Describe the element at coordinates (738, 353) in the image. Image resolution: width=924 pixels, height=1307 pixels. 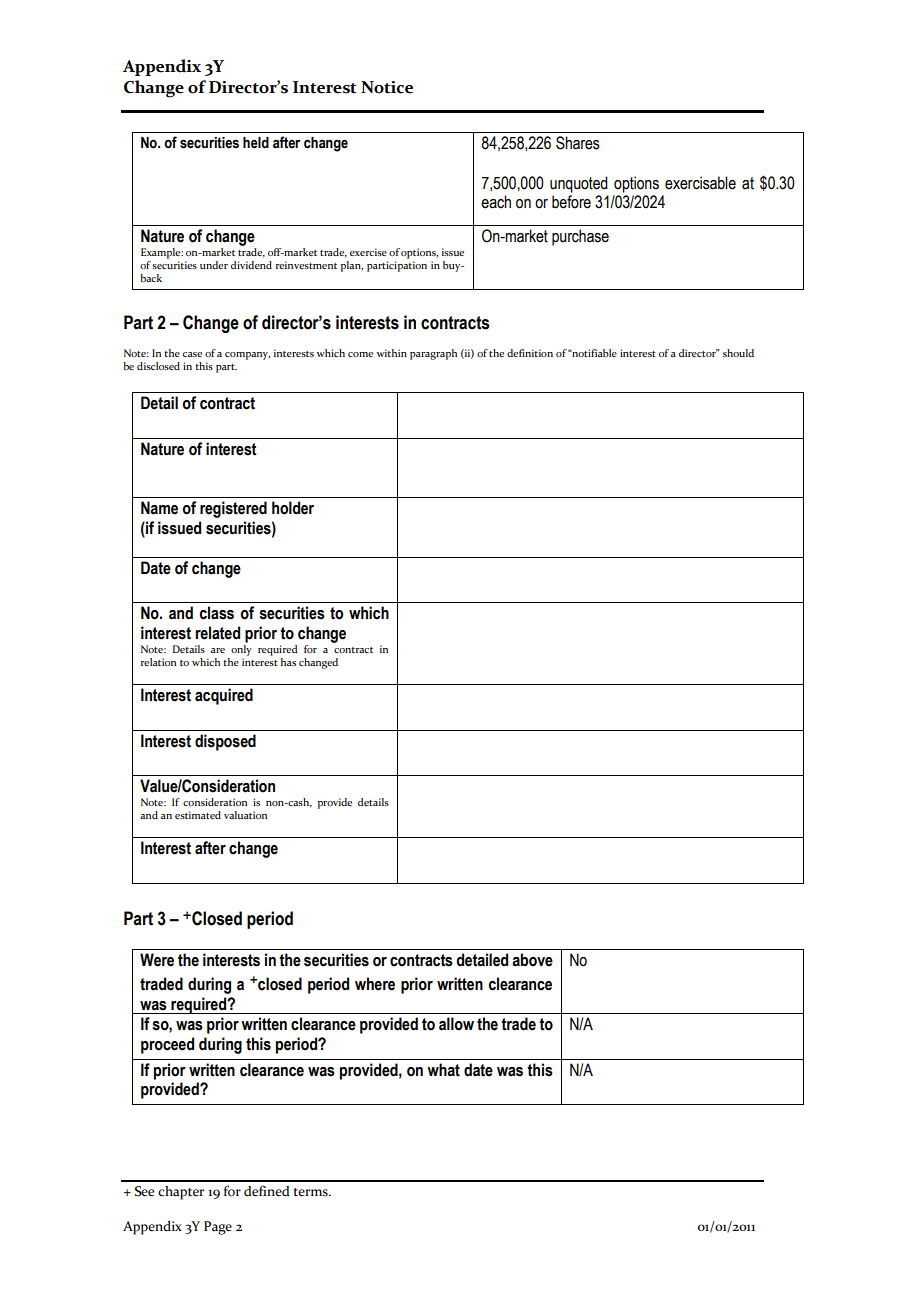
I see `should` at that location.
